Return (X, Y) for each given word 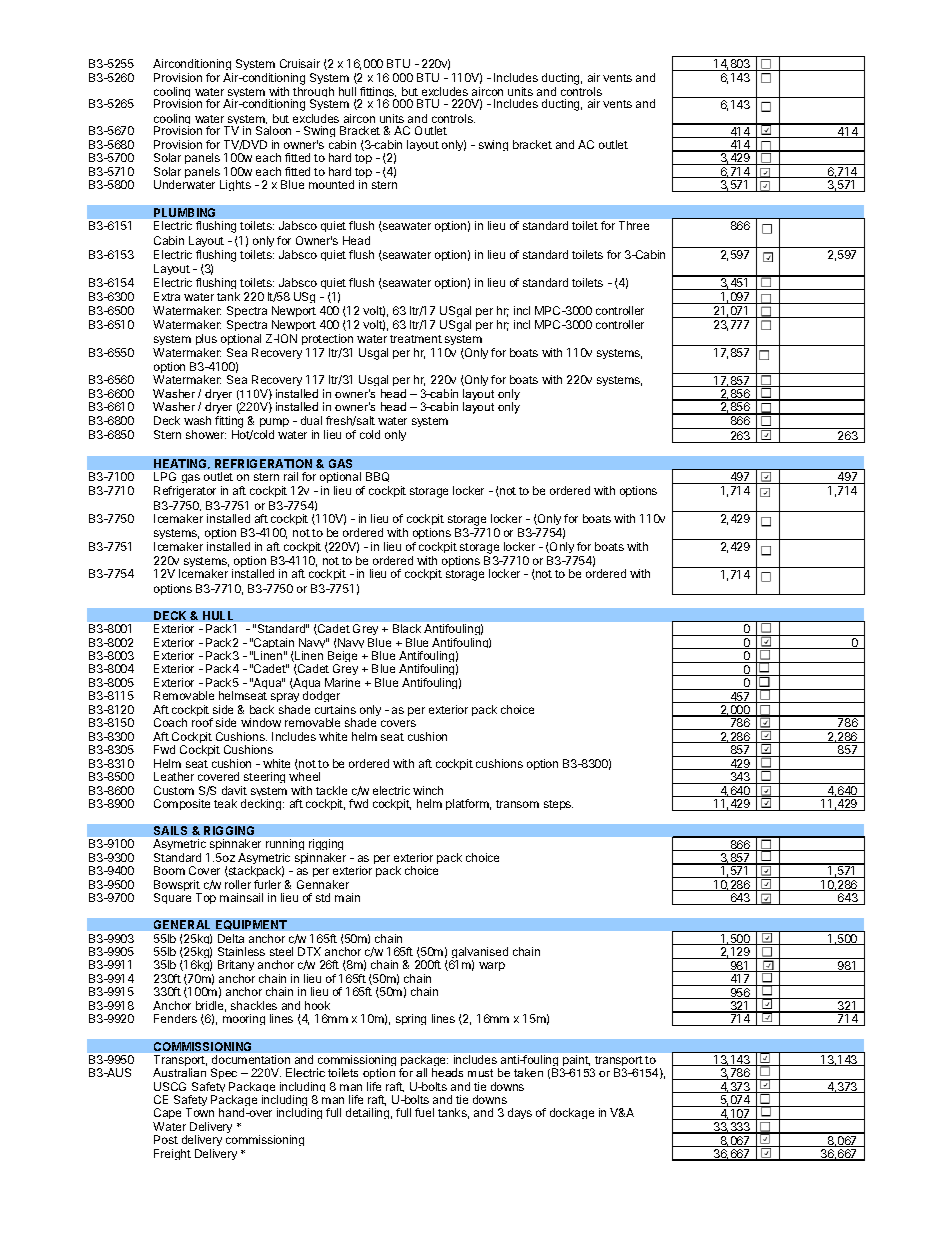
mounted (331, 184)
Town (200, 1112)
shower (206, 434)
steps (558, 805)
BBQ (377, 477)
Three (634, 225)
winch (428, 790)
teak (225, 803)
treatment (416, 339)
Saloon (273, 130)
